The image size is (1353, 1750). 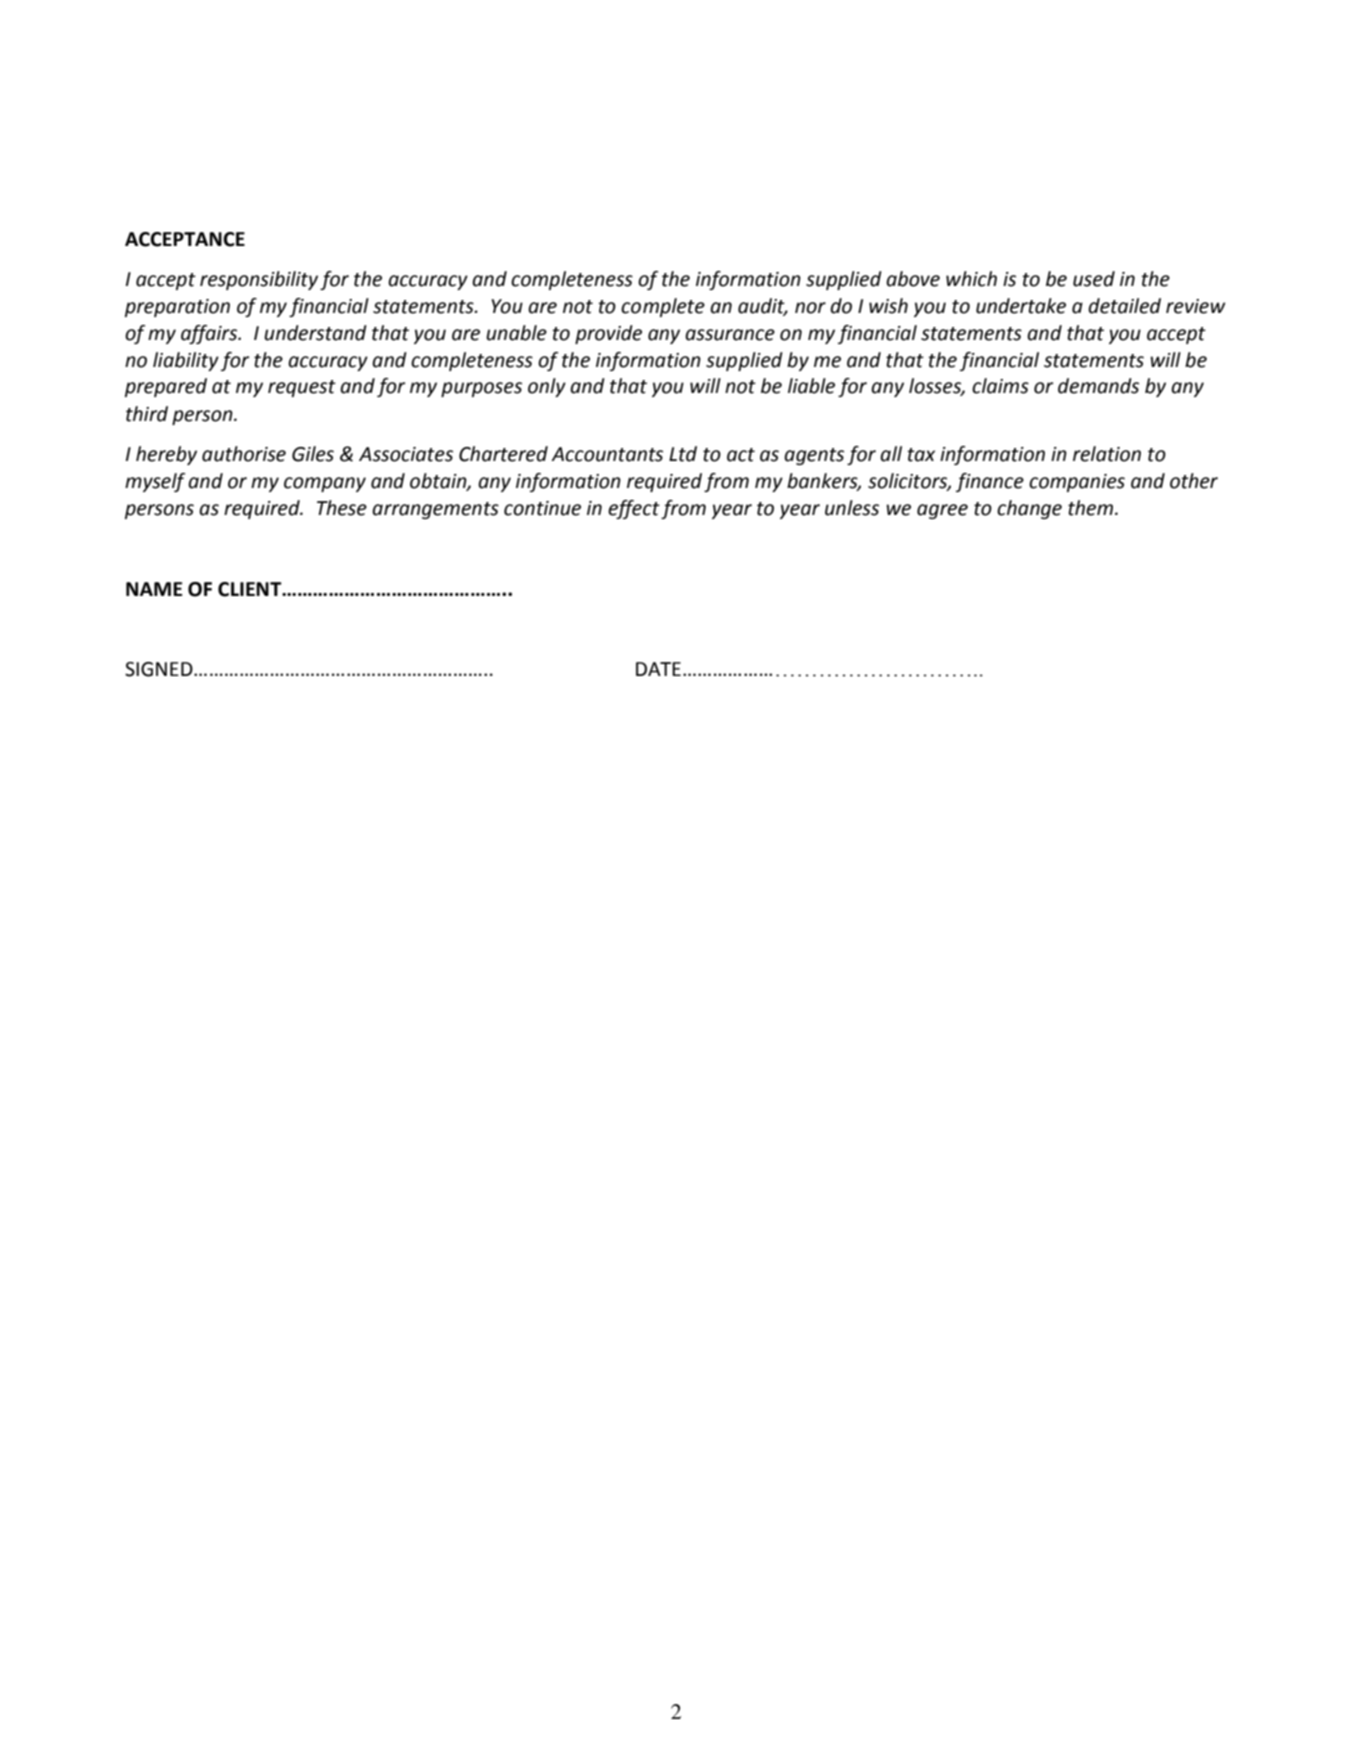 I want to click on companies, so click(x=1077, y=483).
